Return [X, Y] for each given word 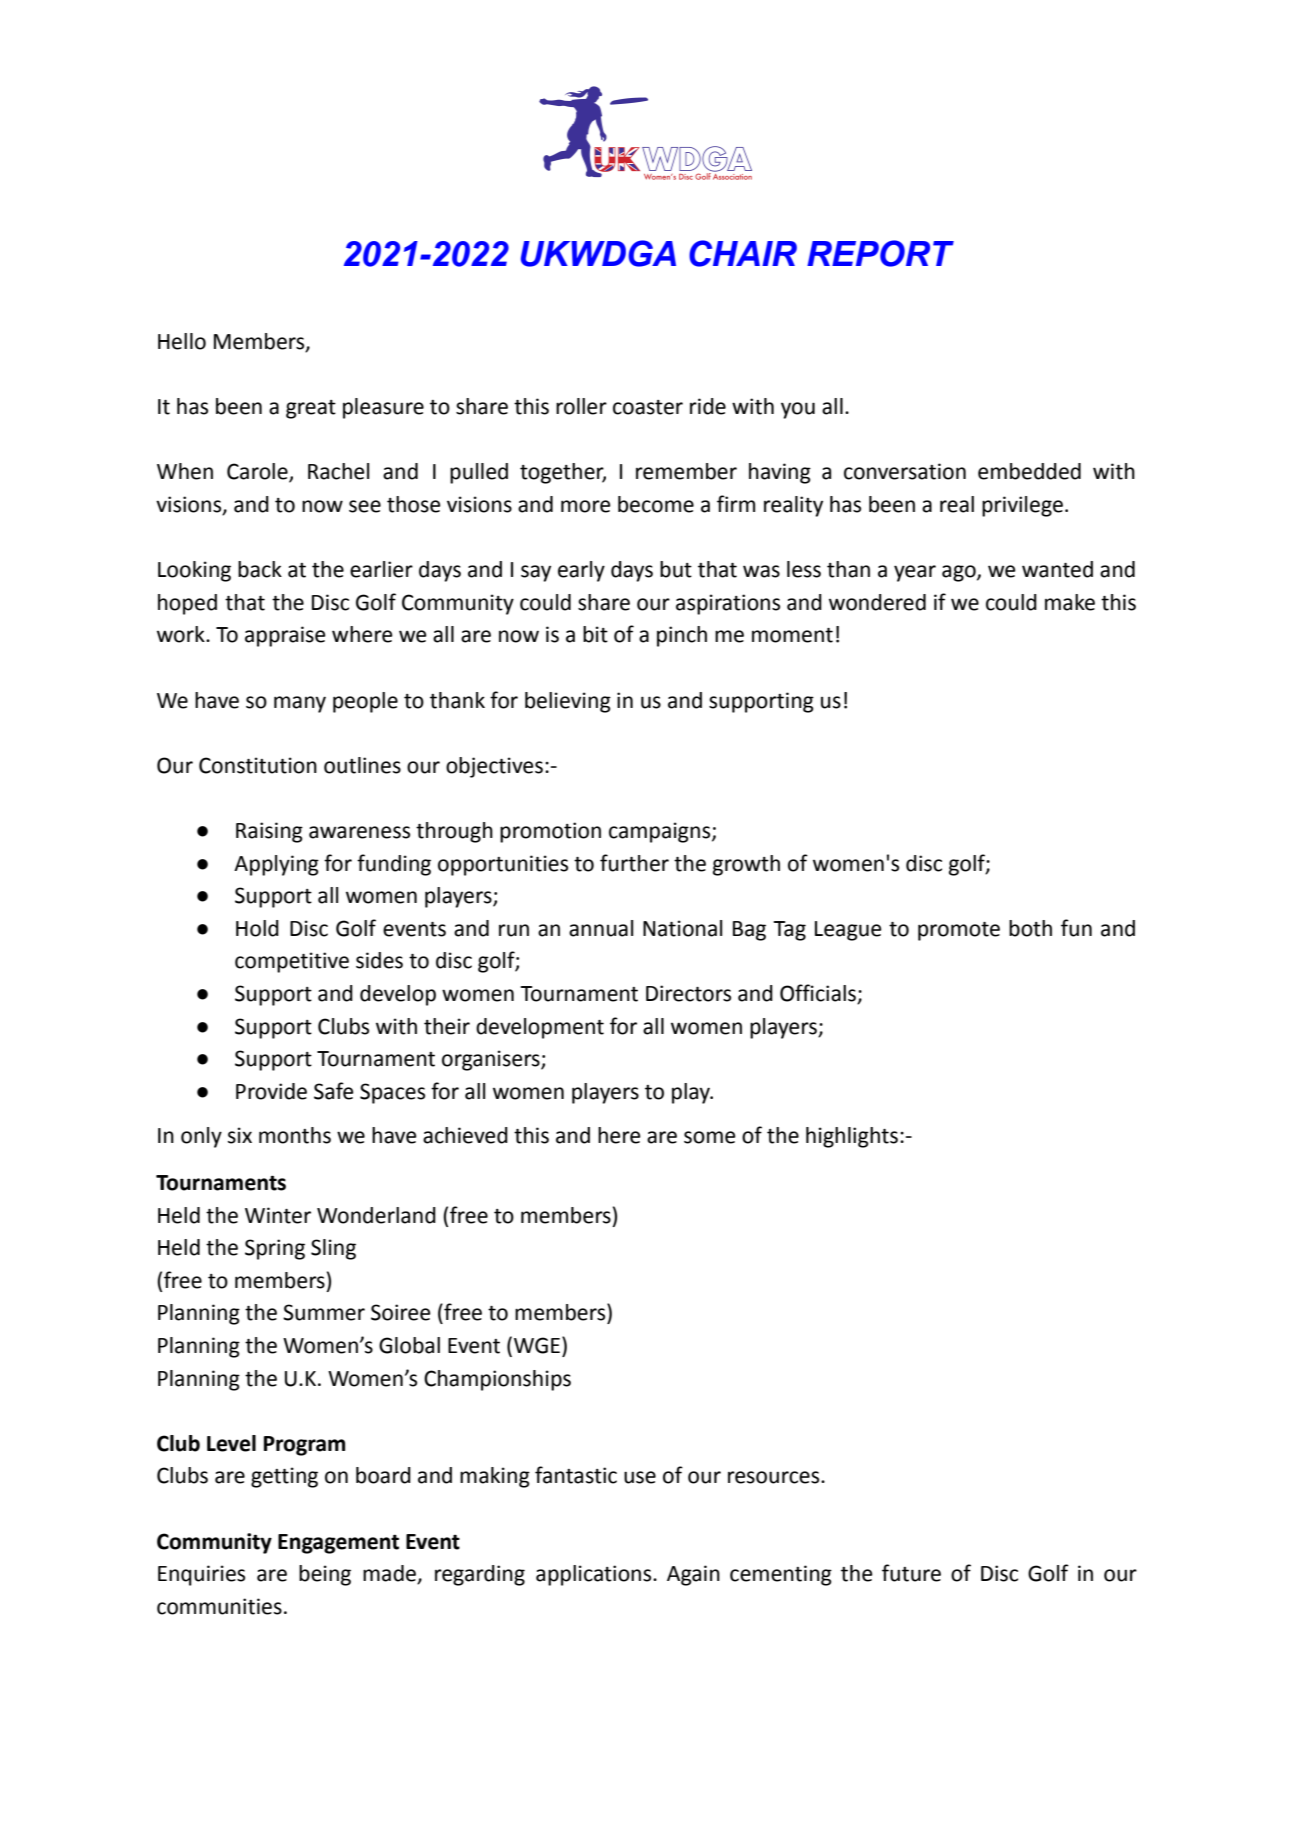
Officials [819, 994]
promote [959, 931]
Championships [497, 1380]
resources [775, 1477]
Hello [182, 341]
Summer [324, 1312]
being [325, 1575]
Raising [269, 832]
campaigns [661, 832]
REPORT [880, 253]
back [260, 569]
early [581, 571]
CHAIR [743, 253]
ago [960, 573]
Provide [271, 1091]
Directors [688, 993]
